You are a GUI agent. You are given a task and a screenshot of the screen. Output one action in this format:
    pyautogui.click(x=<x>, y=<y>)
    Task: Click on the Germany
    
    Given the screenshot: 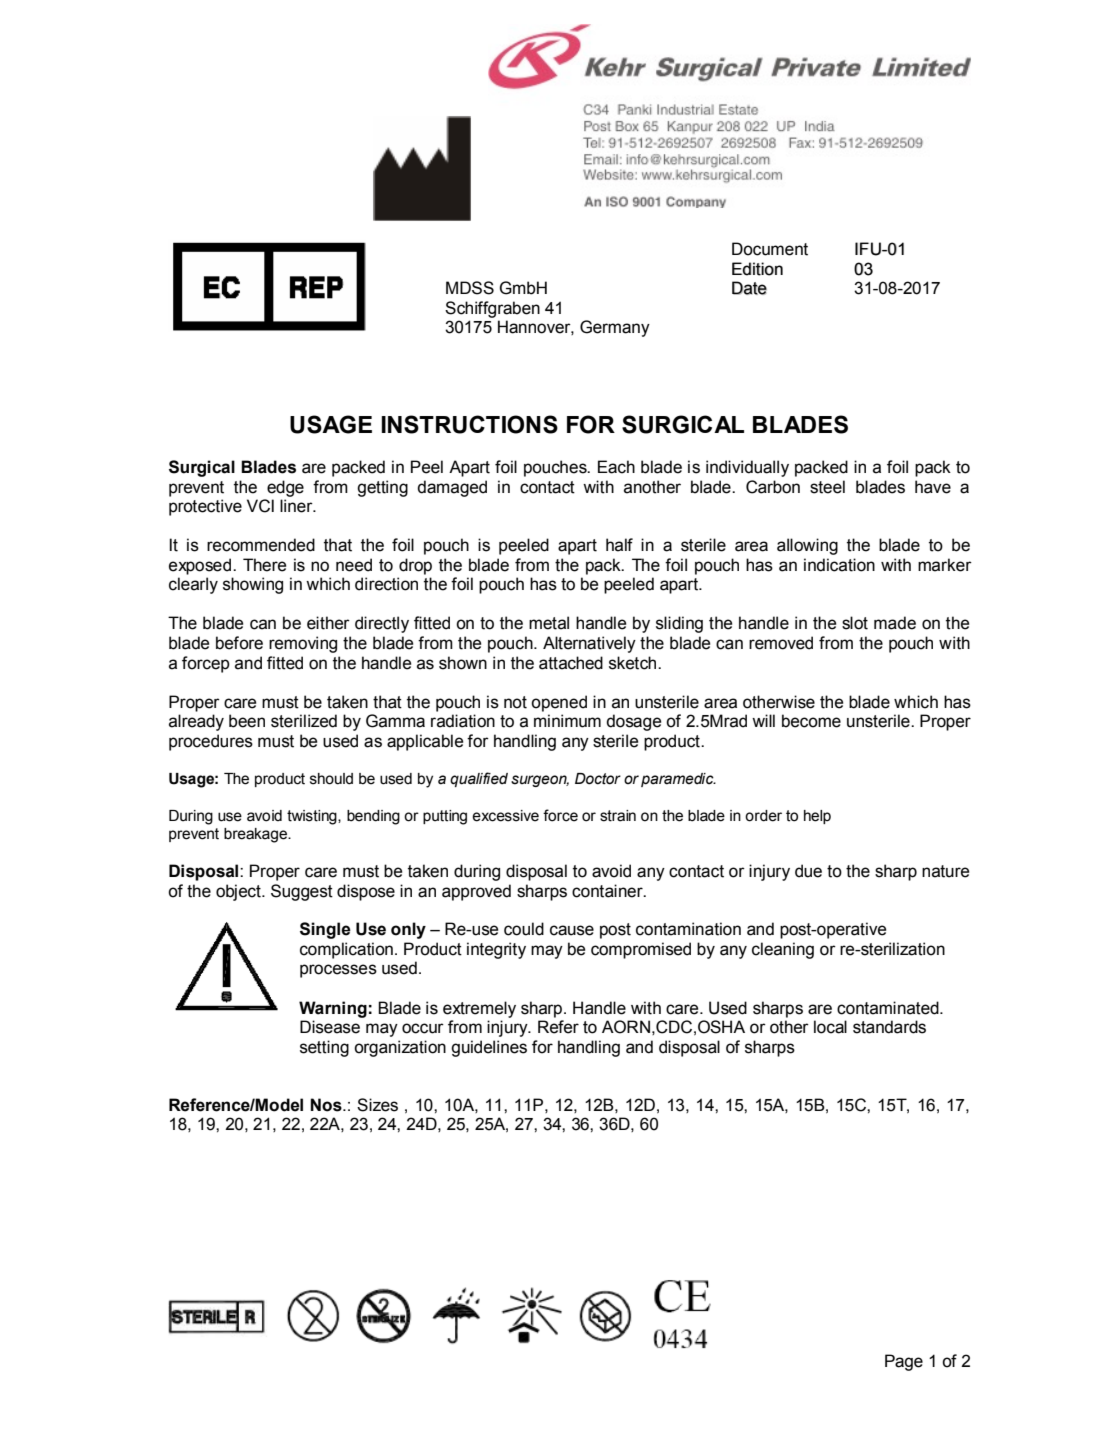 What is the action you would take?
    pyautogui.click(x=615, y=328)
